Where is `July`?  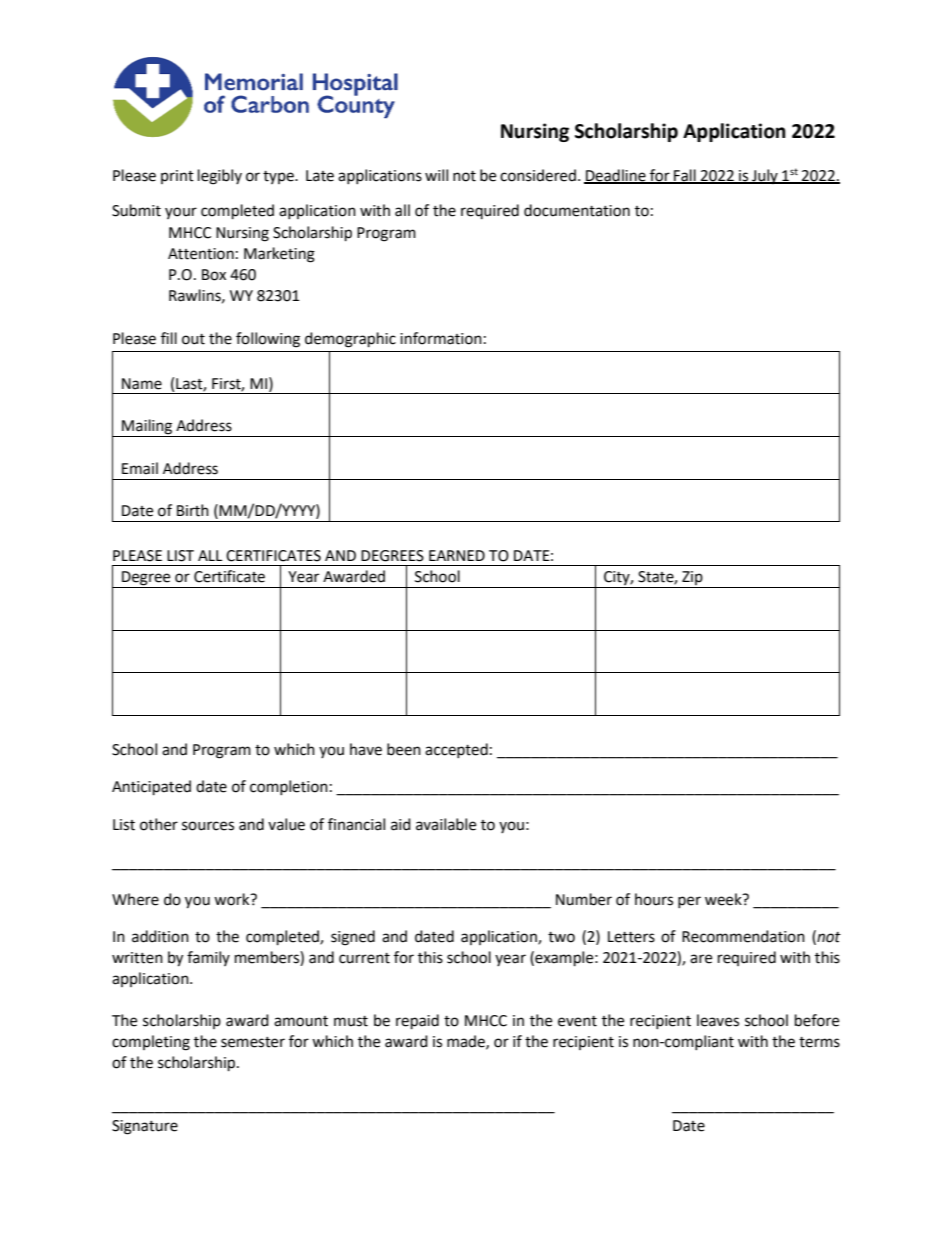 July is located at coordinates (765, 176).
